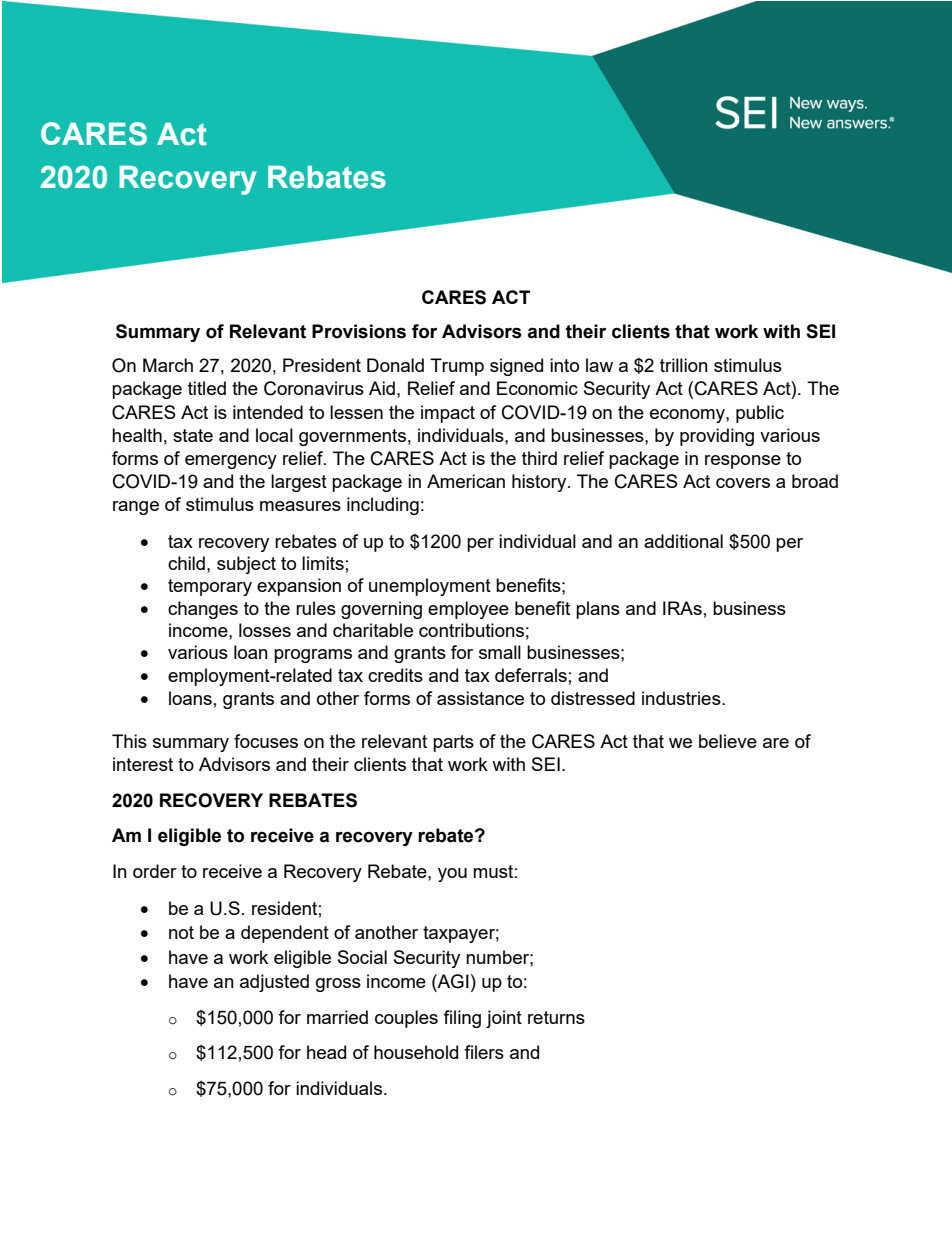  Describe the element at coordinates (274, 983) in the screenshot. I see `adjusted` at that location.
